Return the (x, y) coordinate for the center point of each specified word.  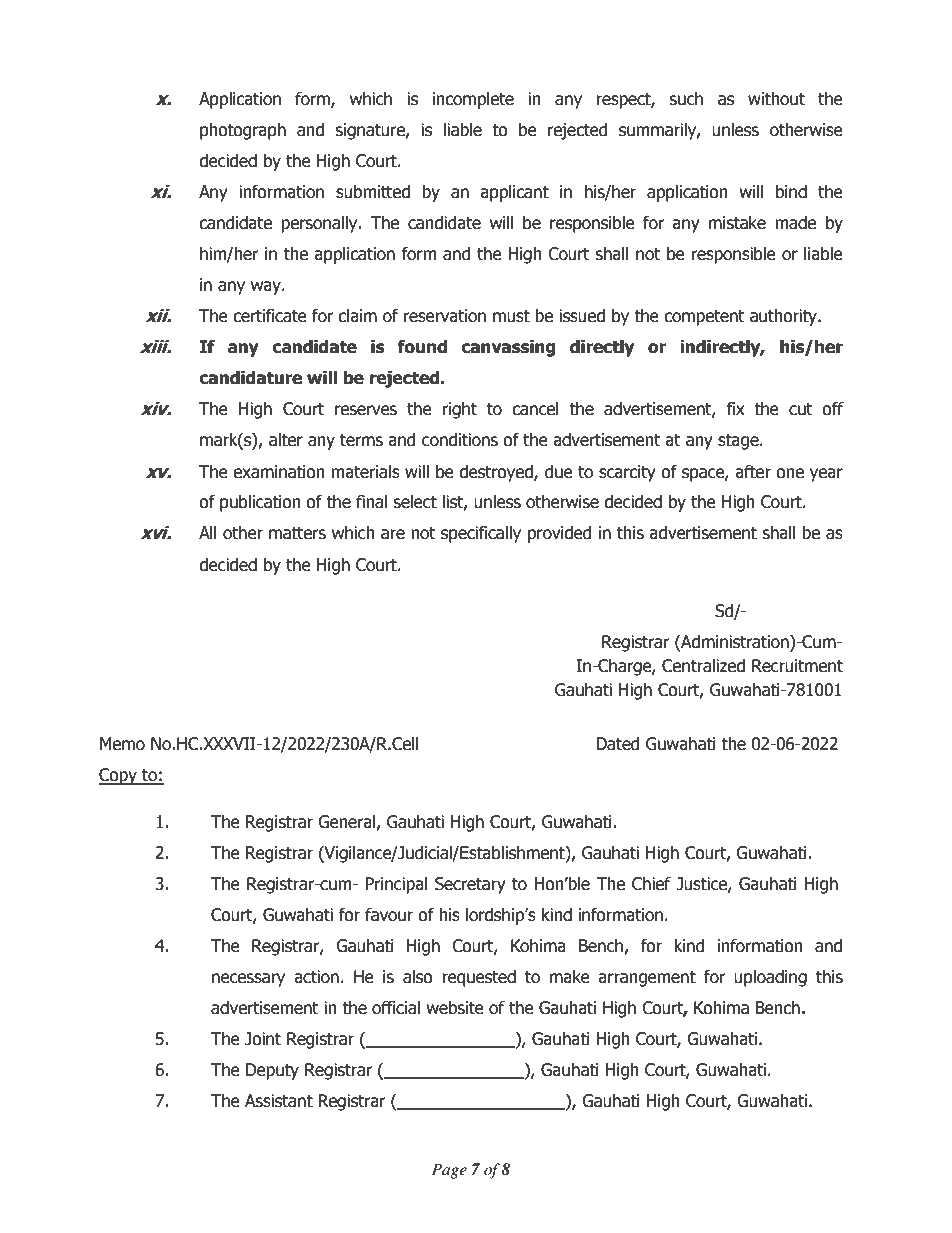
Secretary (470, 885)
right (460, 410)
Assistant (279, 1101)
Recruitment (797, 666)
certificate (270, 316)
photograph (243, 131)
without (776, 99)
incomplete (473, 100)
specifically (481, 534)
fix (736, 408)
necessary (248, 980)
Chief (651, 884)
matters (297, 533)
